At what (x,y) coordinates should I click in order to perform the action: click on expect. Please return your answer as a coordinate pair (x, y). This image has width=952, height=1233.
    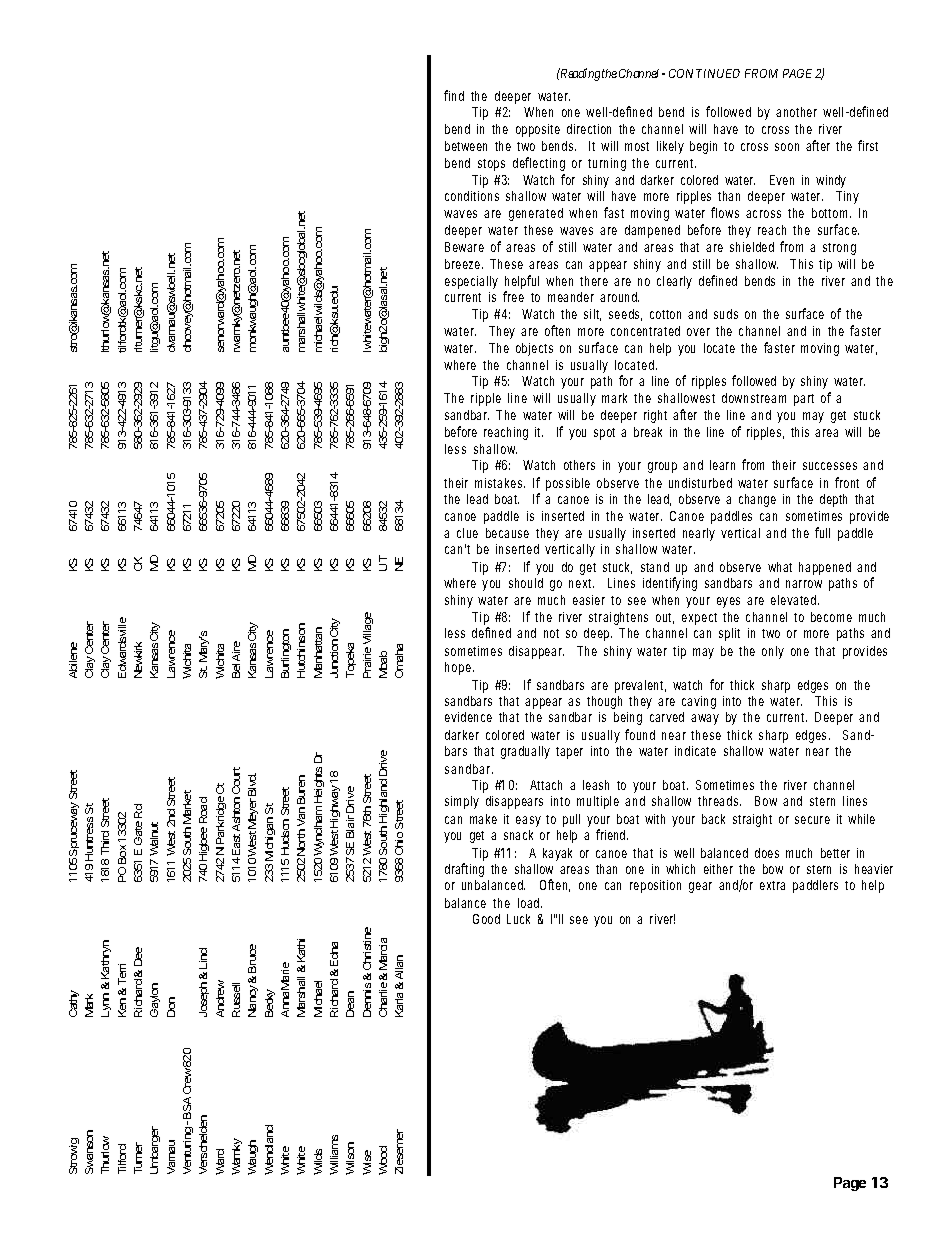
    Looking at the image, I should click on (699, 619).
